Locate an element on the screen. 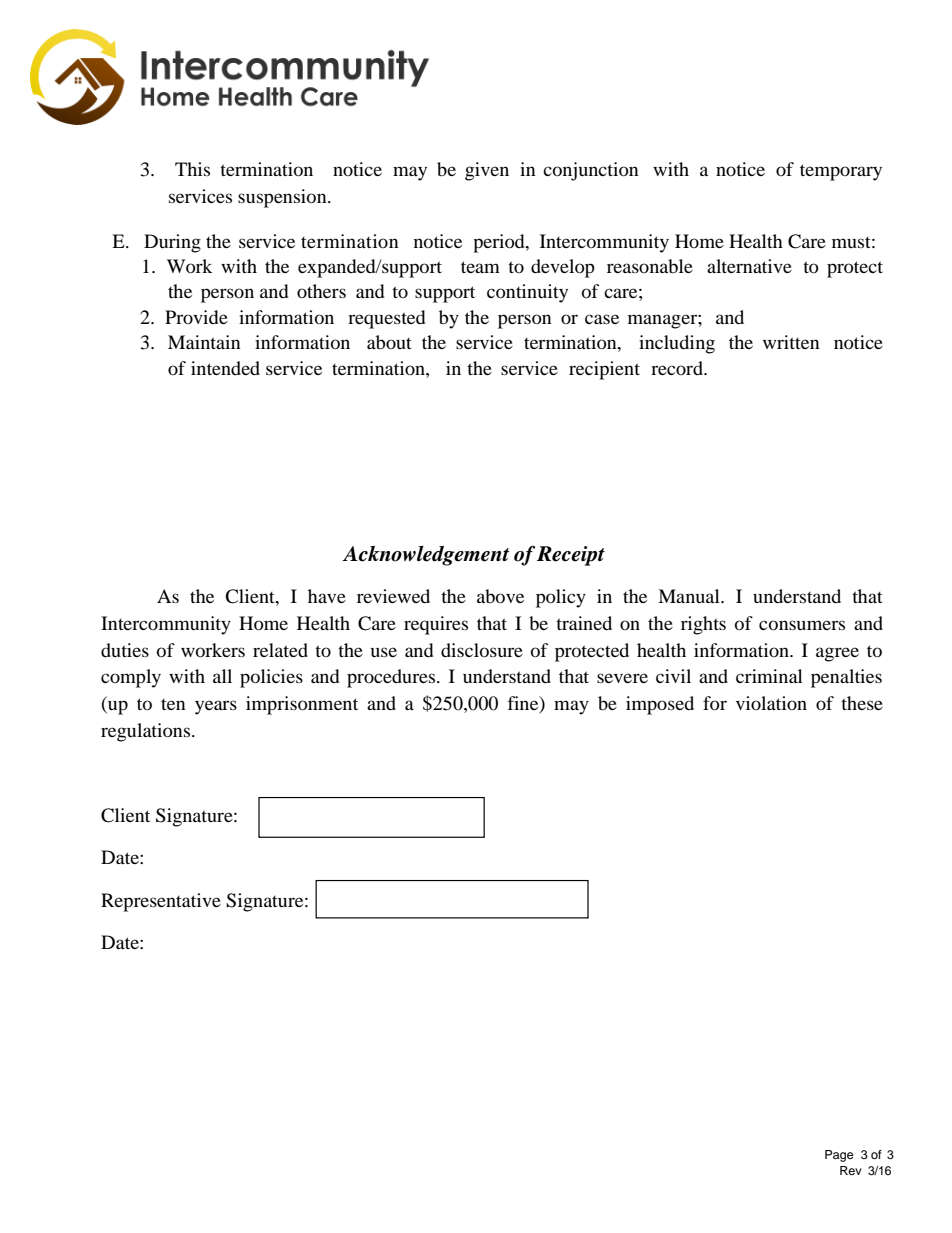  imposed is located at coordinates (660, 705).
